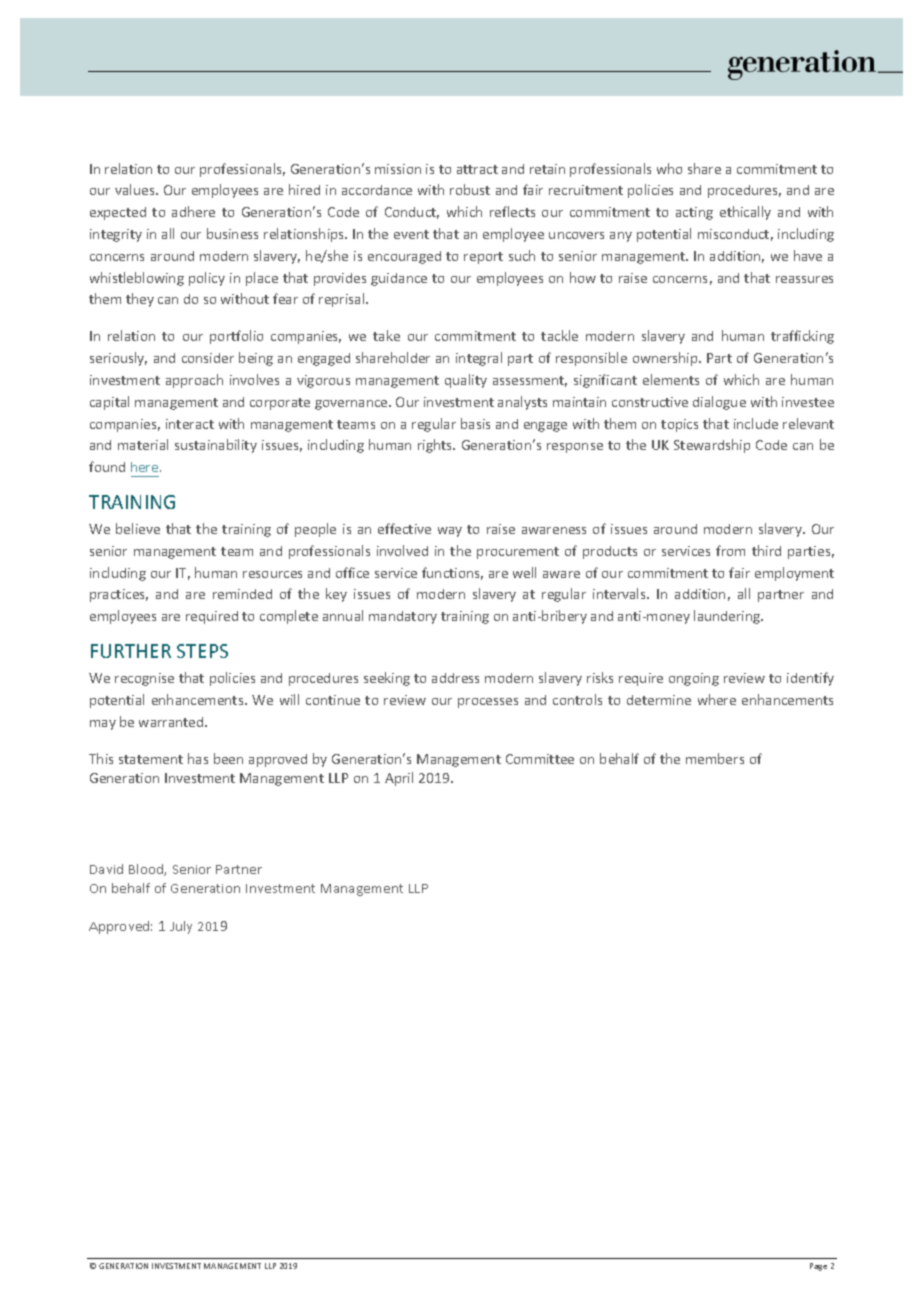 This document has height=1308, width=924. I want to click on April, so click(399, 779).
